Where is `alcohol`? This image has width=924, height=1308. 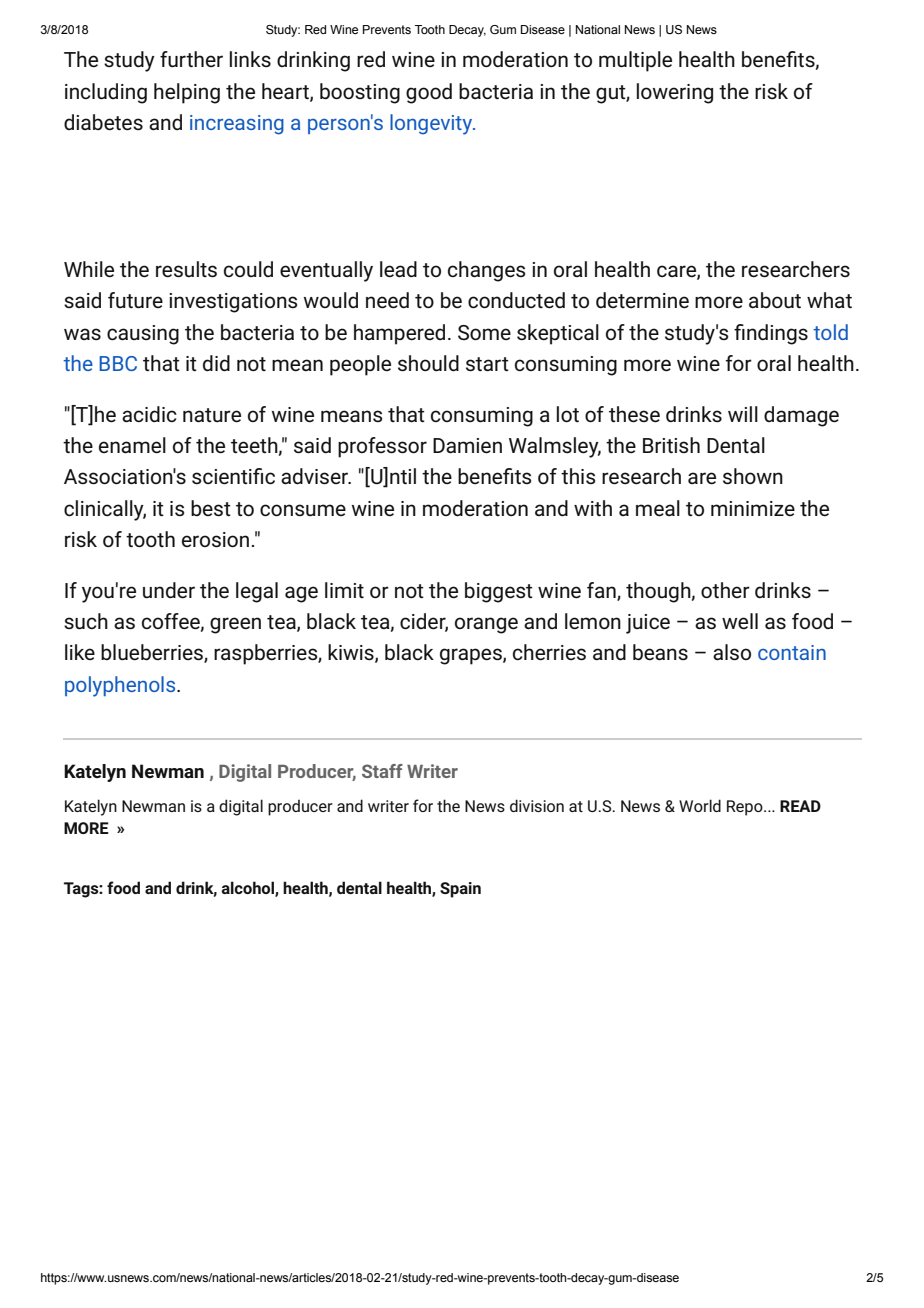
alcohol is located at coordinates (248, 888).
